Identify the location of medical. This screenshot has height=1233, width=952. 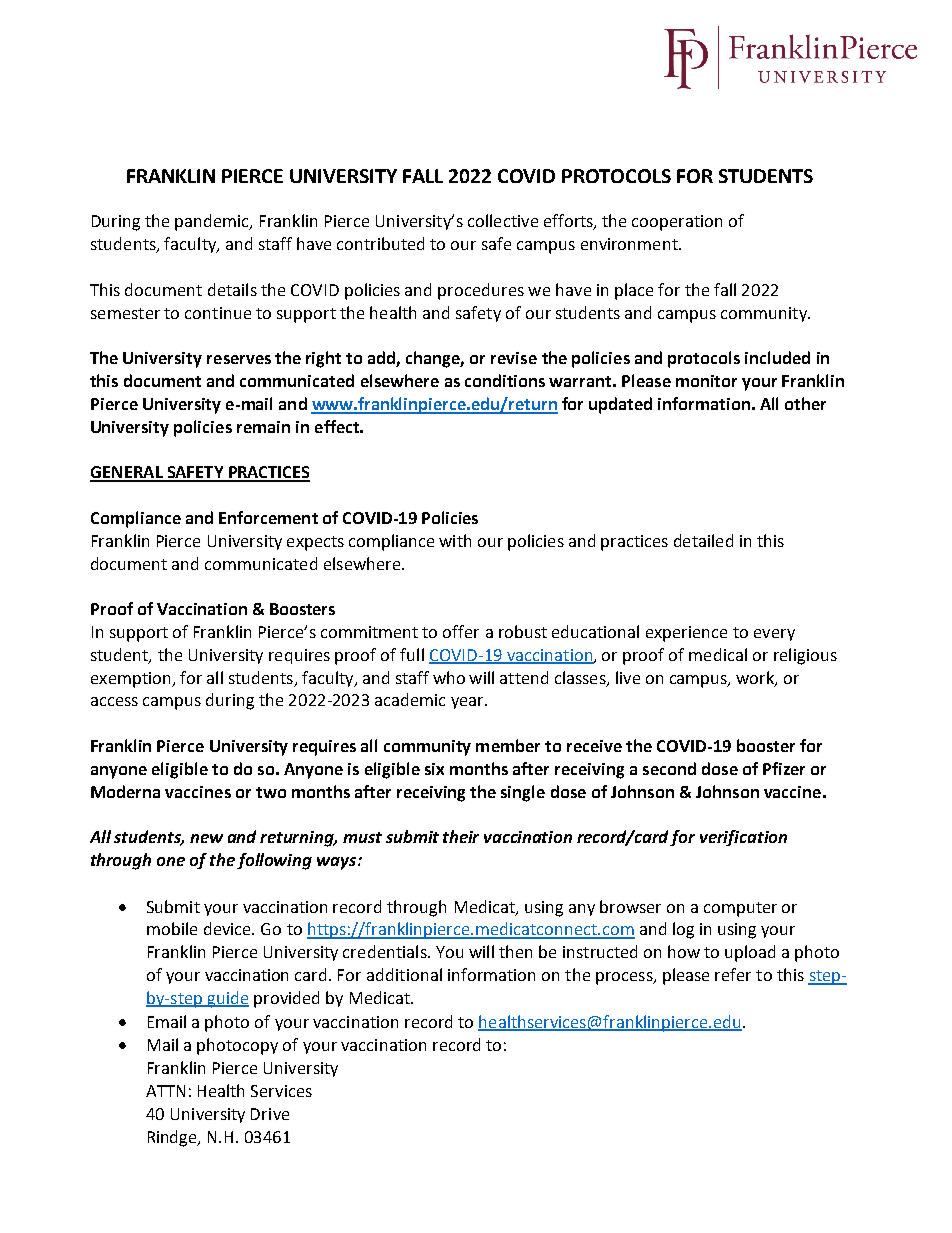
(718, 654).
